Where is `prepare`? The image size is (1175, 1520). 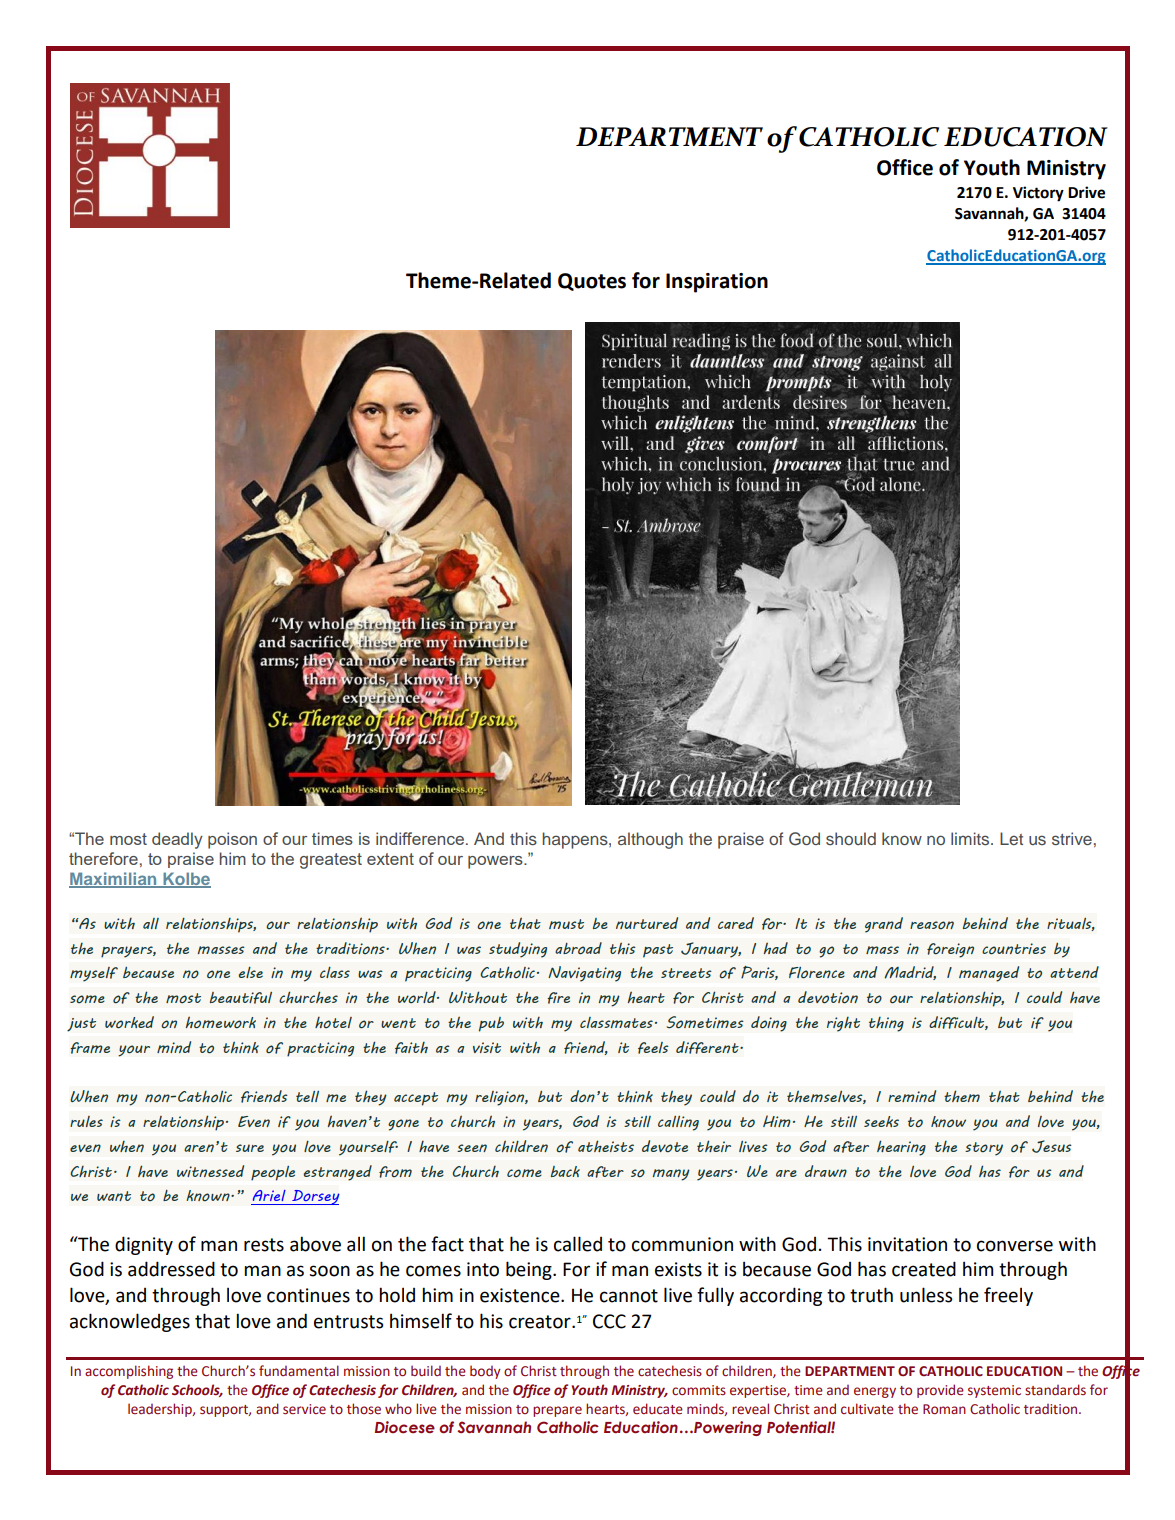 prepare is located at coordinates (557, 1411).
